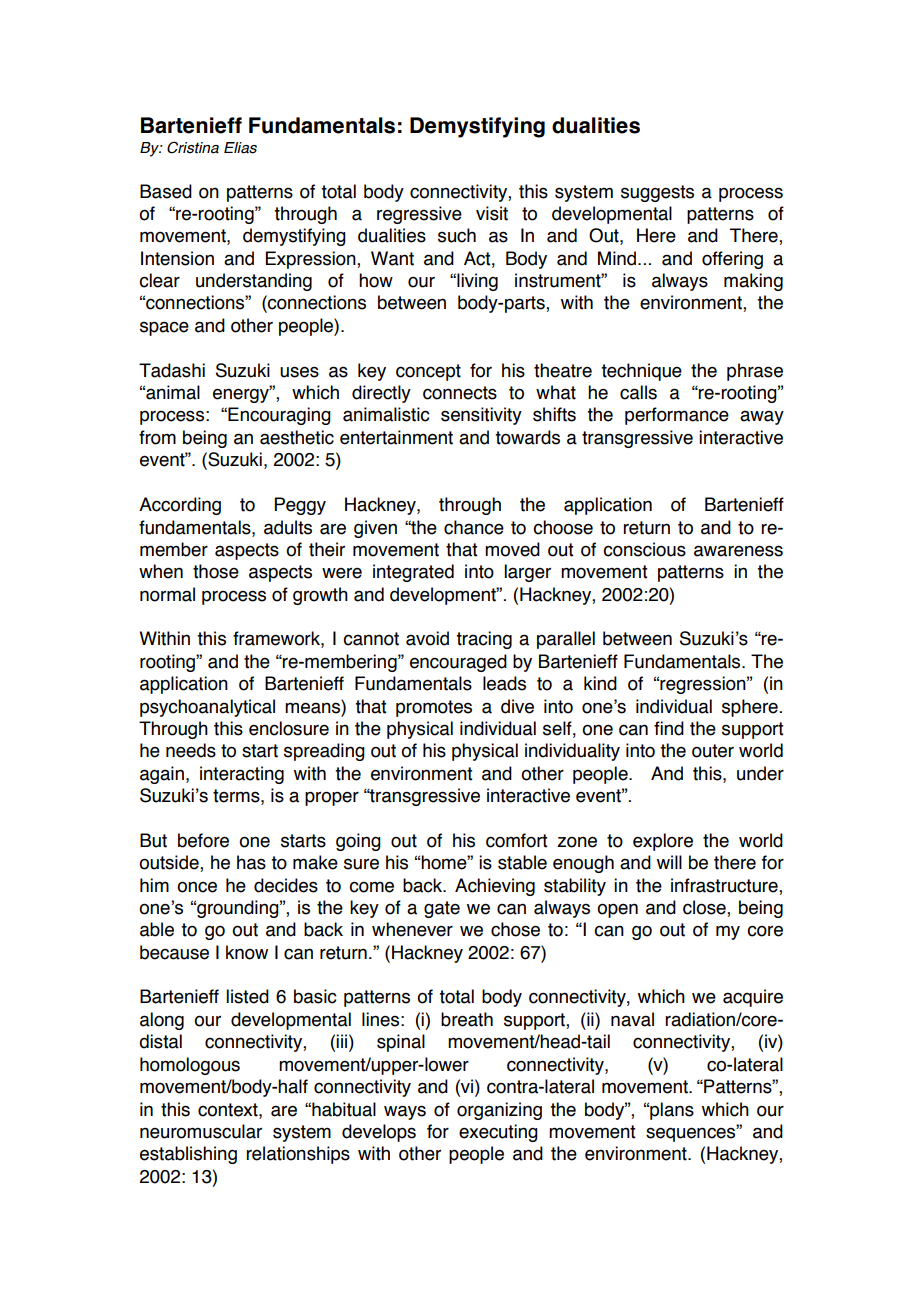  Describe the element at coordinates (247, 952) in the screenshot. I see `know` at that location.
